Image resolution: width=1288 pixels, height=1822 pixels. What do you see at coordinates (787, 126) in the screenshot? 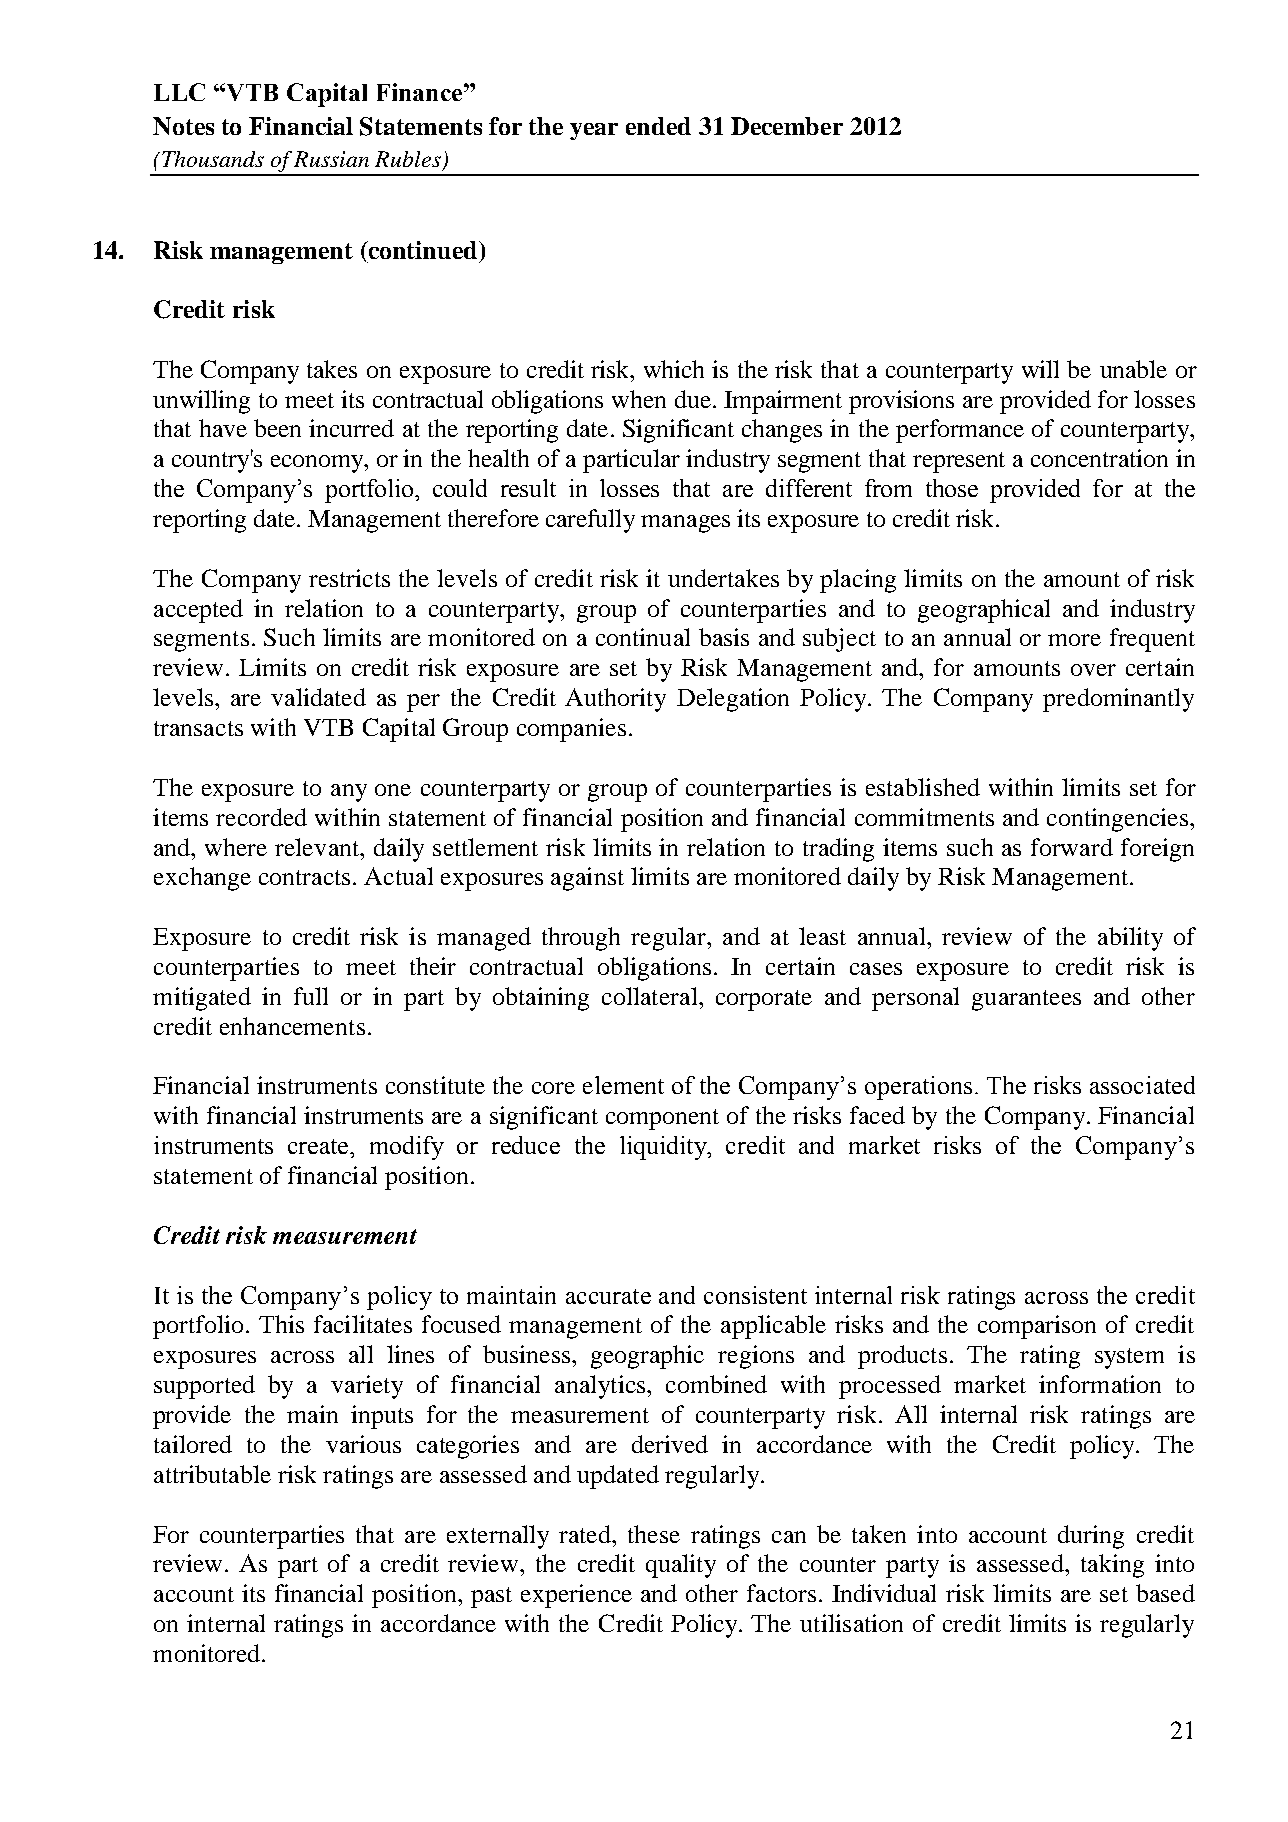
I see `December` at bounding box center [787, 126].
